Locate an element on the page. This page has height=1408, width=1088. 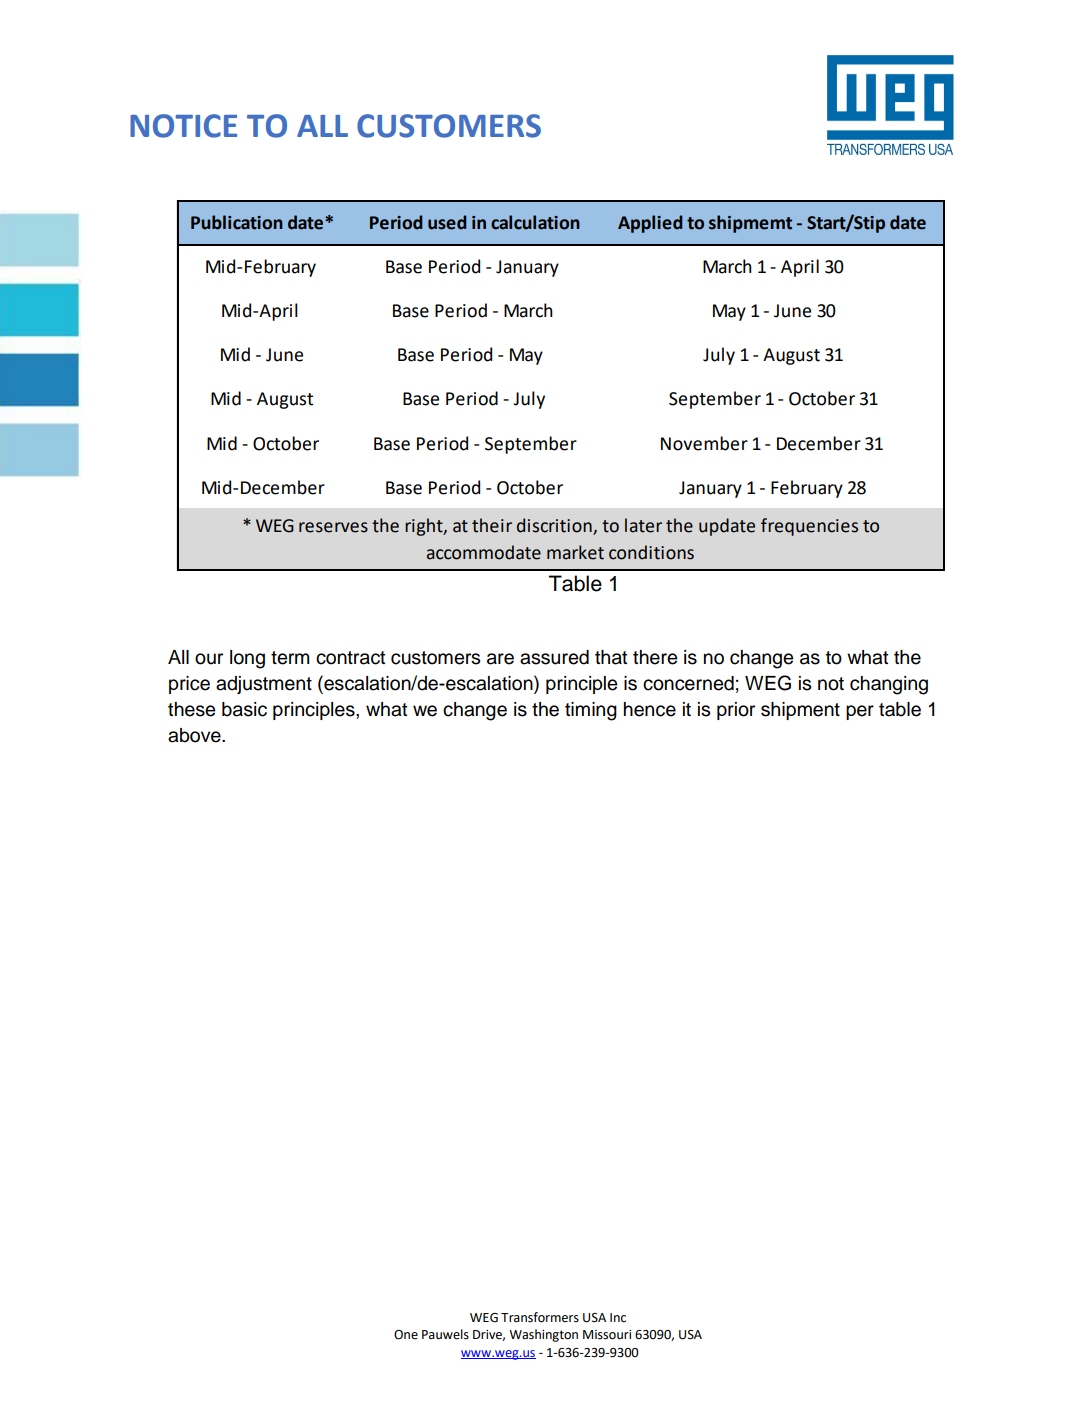
Applied is located at coordinates (650, 224).
